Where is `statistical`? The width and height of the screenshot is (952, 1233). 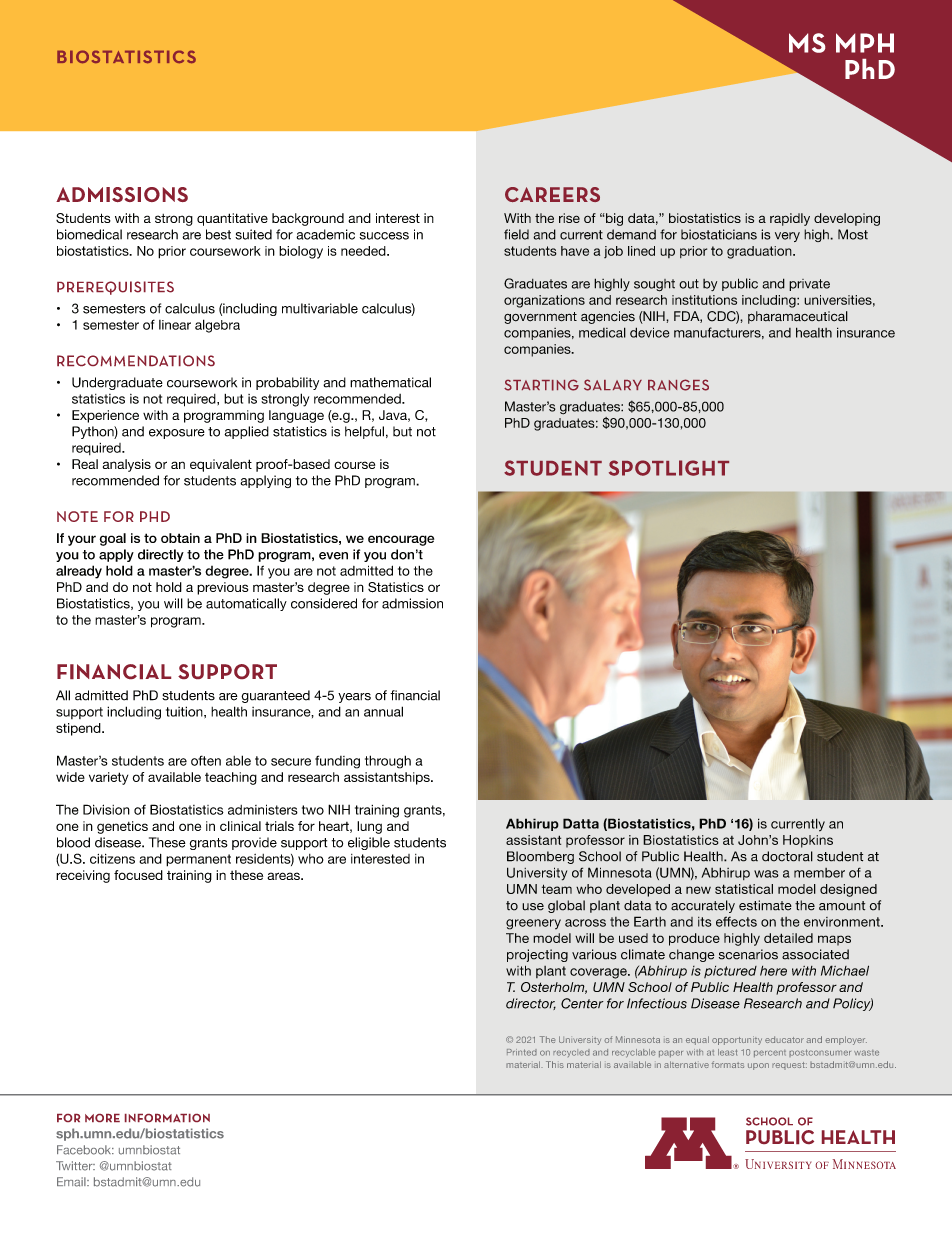 statistical is located at coordinates (744, 889).
